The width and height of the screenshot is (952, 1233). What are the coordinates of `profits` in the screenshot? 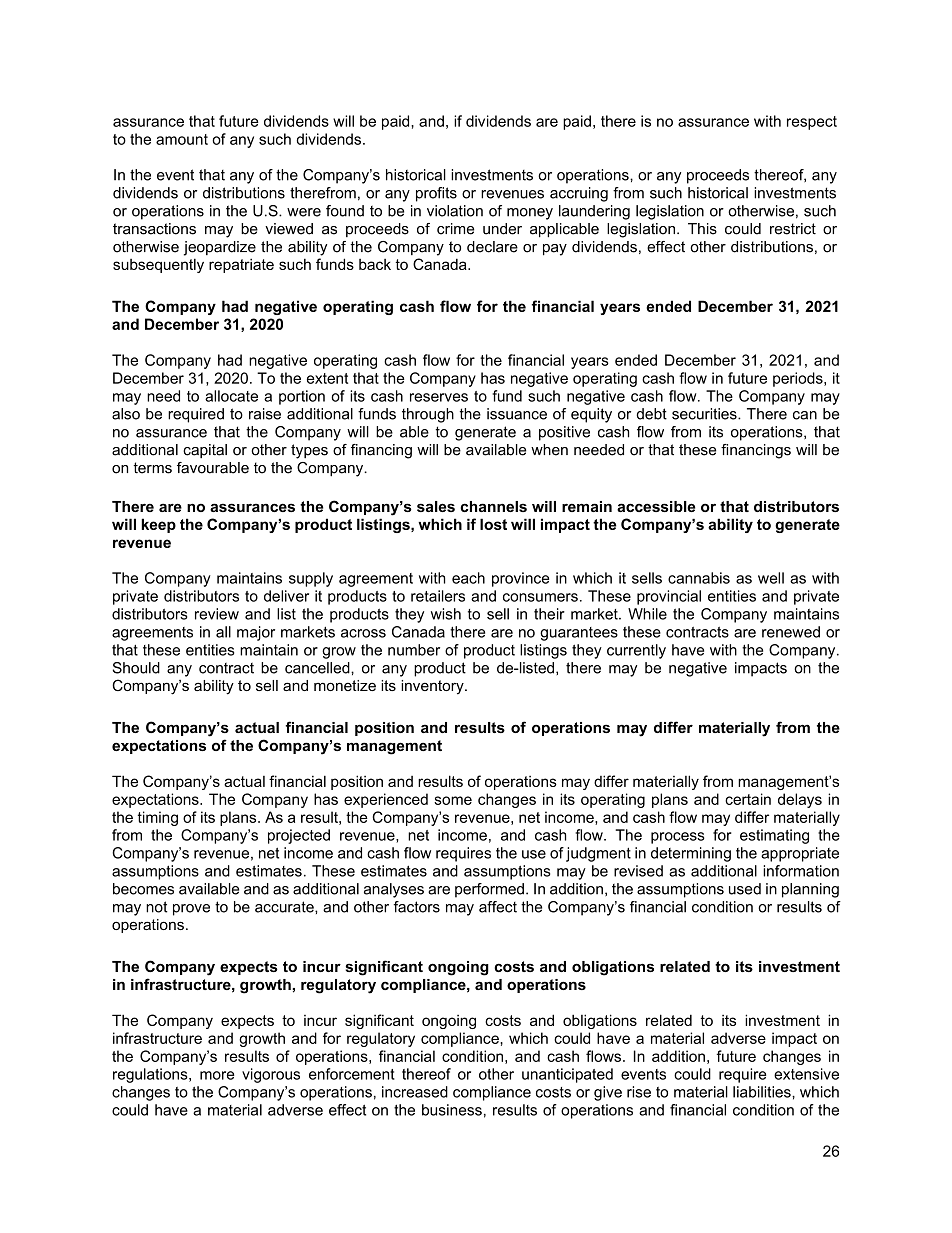 It's located at (436, 194).
